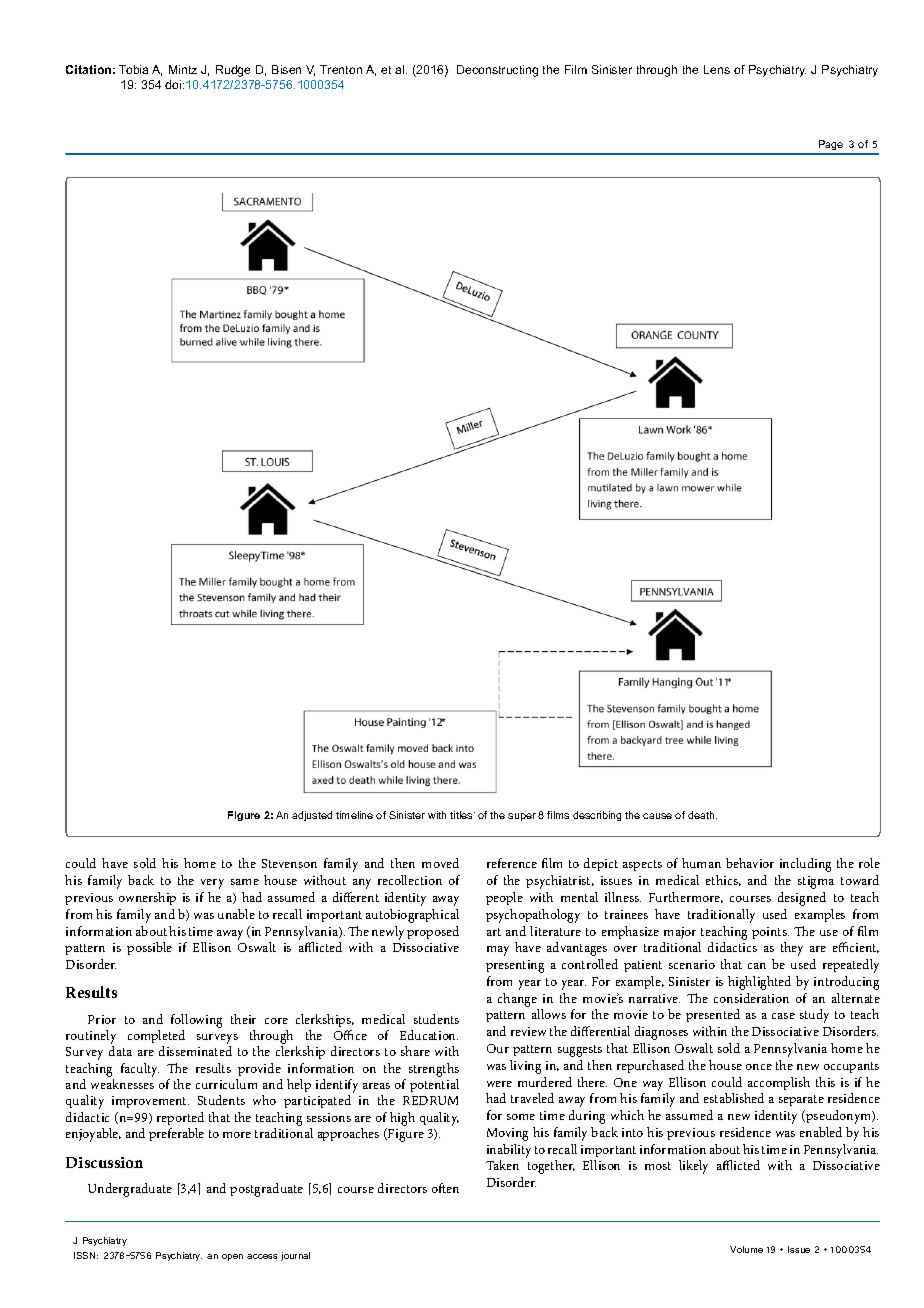  What do you see at coordinates (717, 69) in the document?
I see `Lens` at bounding box center [717, 69].
